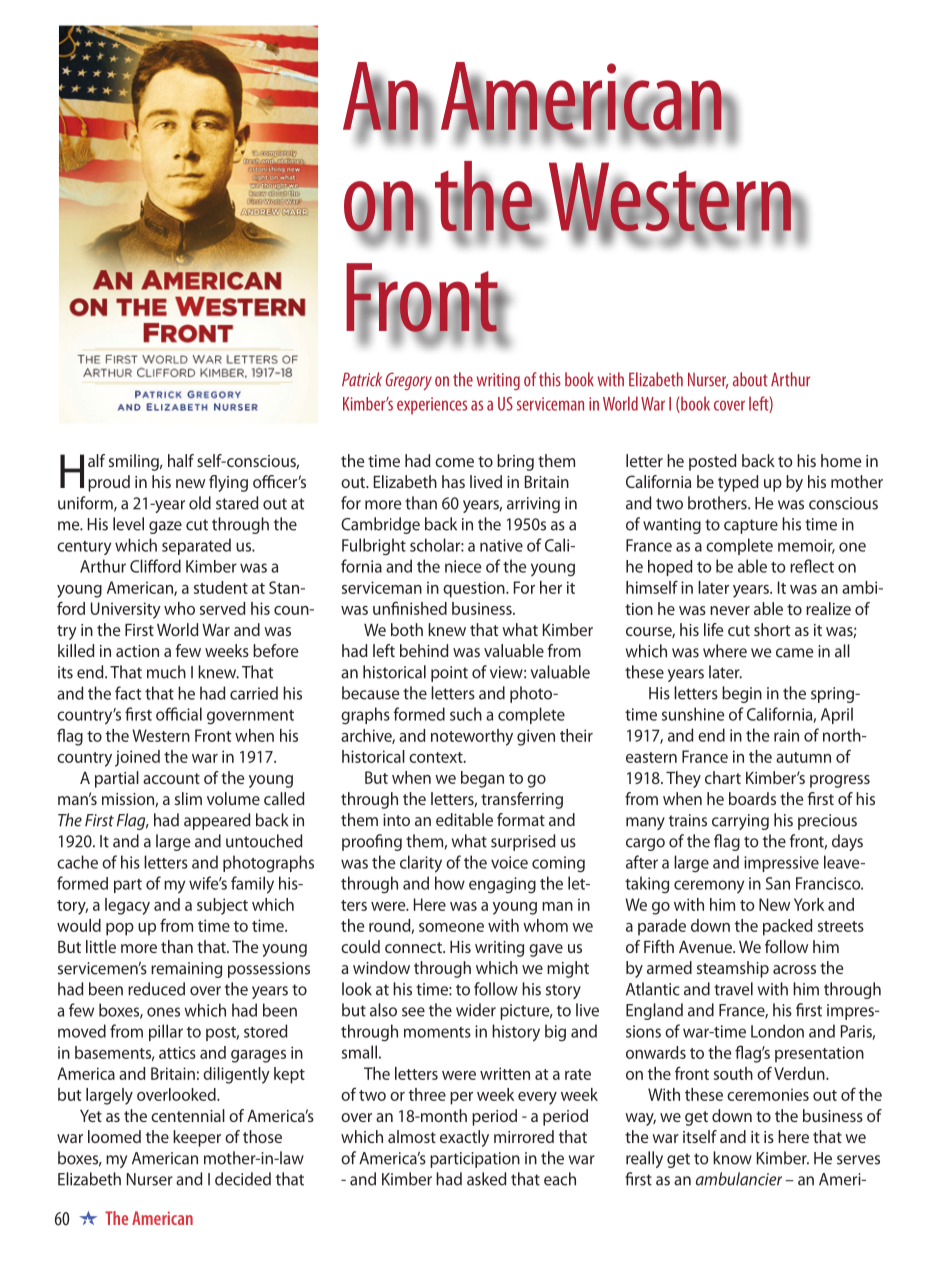 The image size is (952, 1272). What do you see at coordinates (165, 527) in the document?
I see `gaze` at bounding box center [165, 527].
